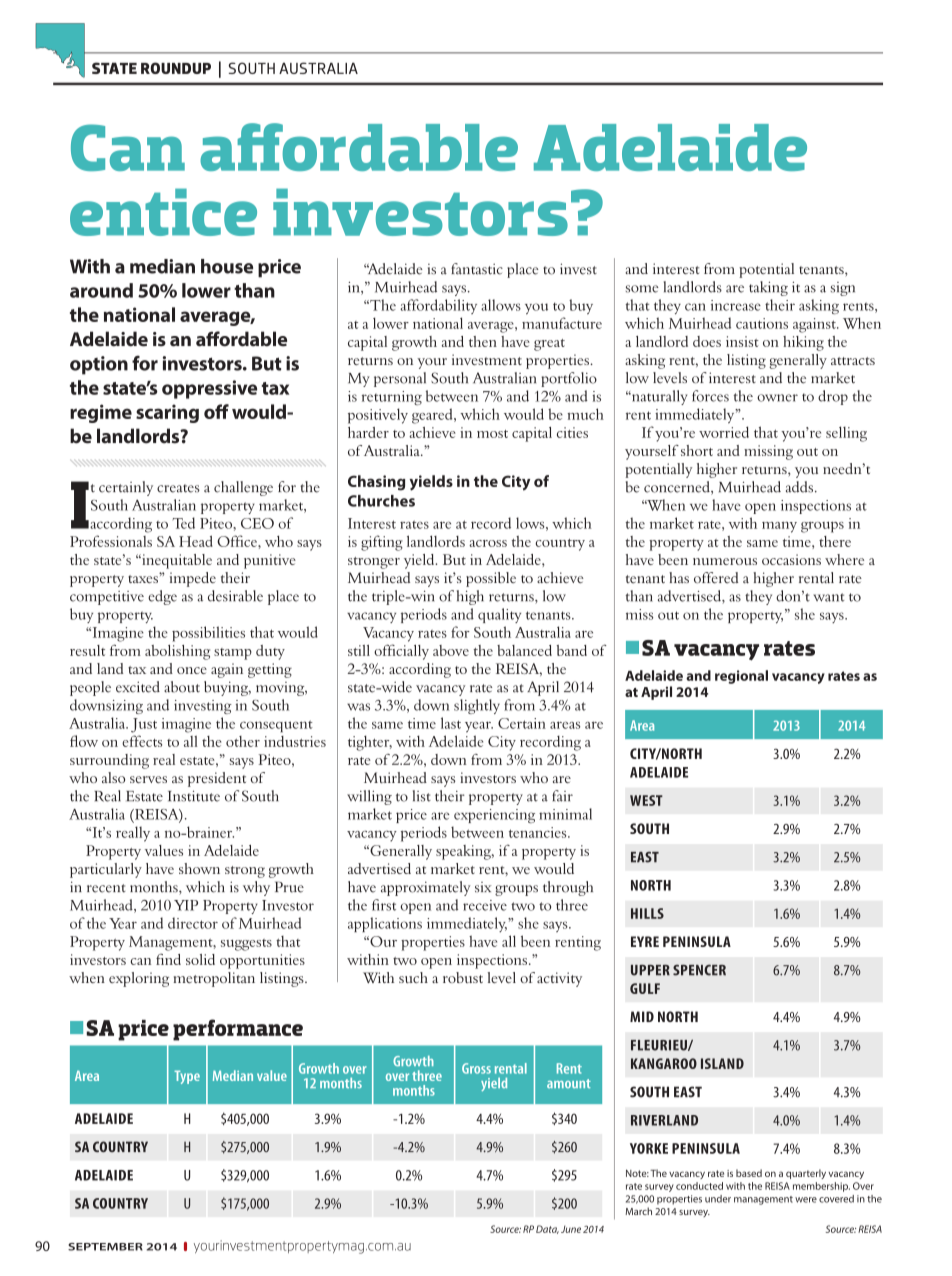  Describe the element at coordinates (176, 68) in the screenshot. I see `ROUNDUP` at that location.
